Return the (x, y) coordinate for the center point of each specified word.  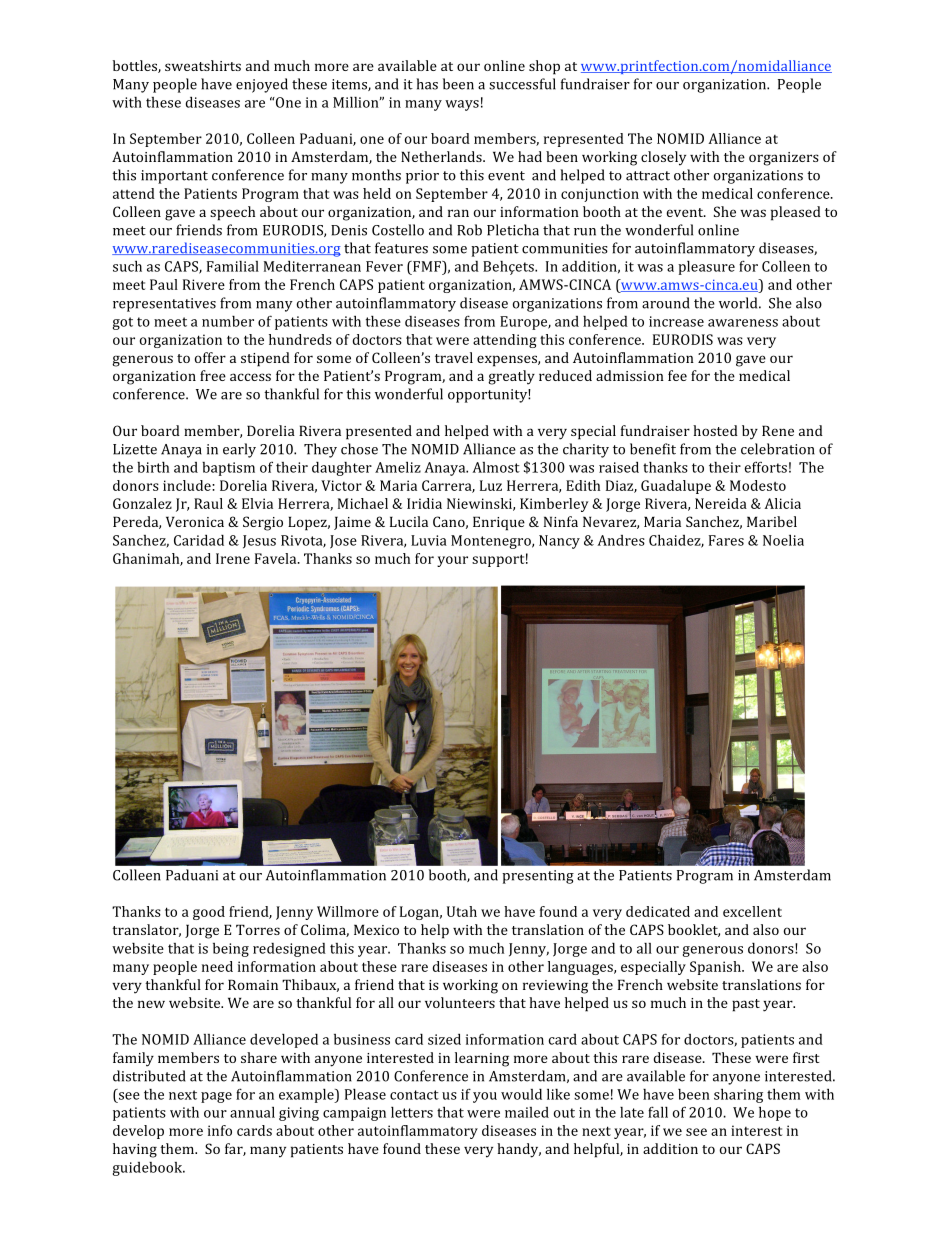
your (452, 561)
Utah (462, 911)
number (228, 321)
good (209, 913)
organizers (784, 159)
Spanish (716, 968)
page (216, 1097)
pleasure (706, 268)
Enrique (499, 523)
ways (462, 105)
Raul (208, 503)
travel (454, 357)
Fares (726, 540)
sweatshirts (203, 65)
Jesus (259, 542)
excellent (752, 911)
